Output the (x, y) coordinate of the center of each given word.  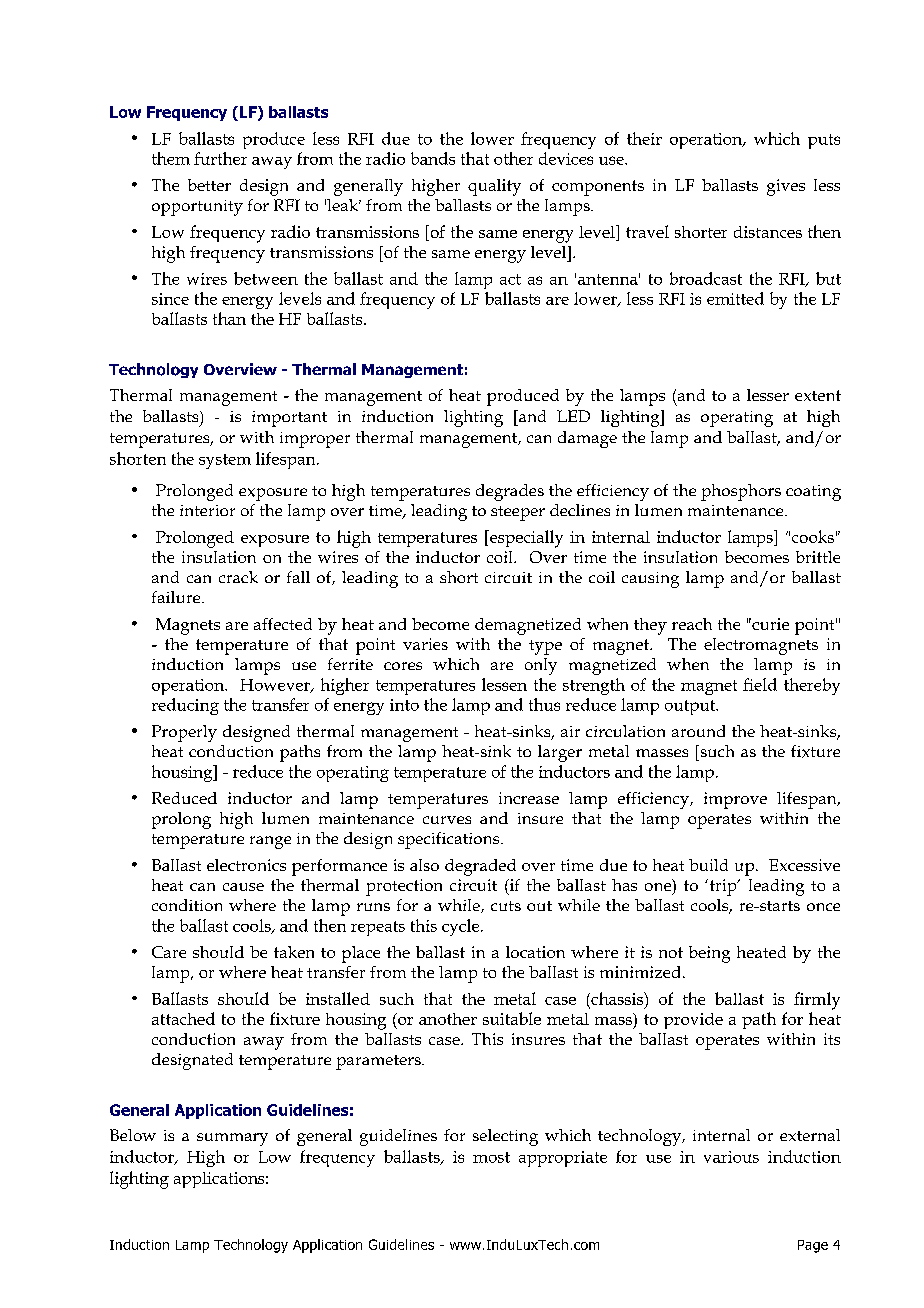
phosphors (741, 492)
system (225, 461)
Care (169, 952)
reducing (185, 706)
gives (786, 187)
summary (232, 1139)
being (709, 954)
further (220, 158)
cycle (462, 927)
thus (544, 704)
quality (494, 187)
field (760, 684)
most (491, 1157)
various (731, 1157)
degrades (510, 492)
